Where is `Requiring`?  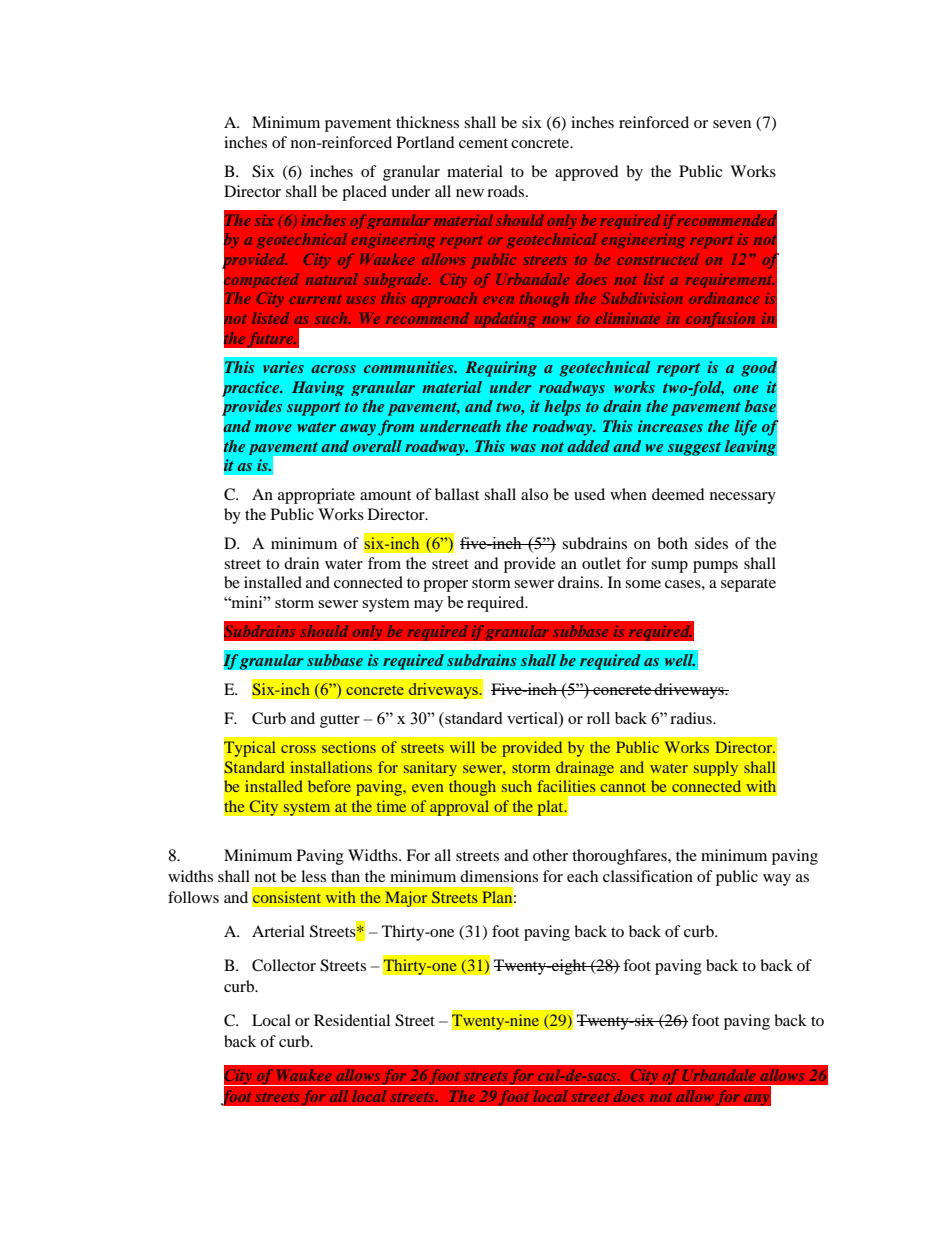 Requiring is located at coordinates (501, 369).
